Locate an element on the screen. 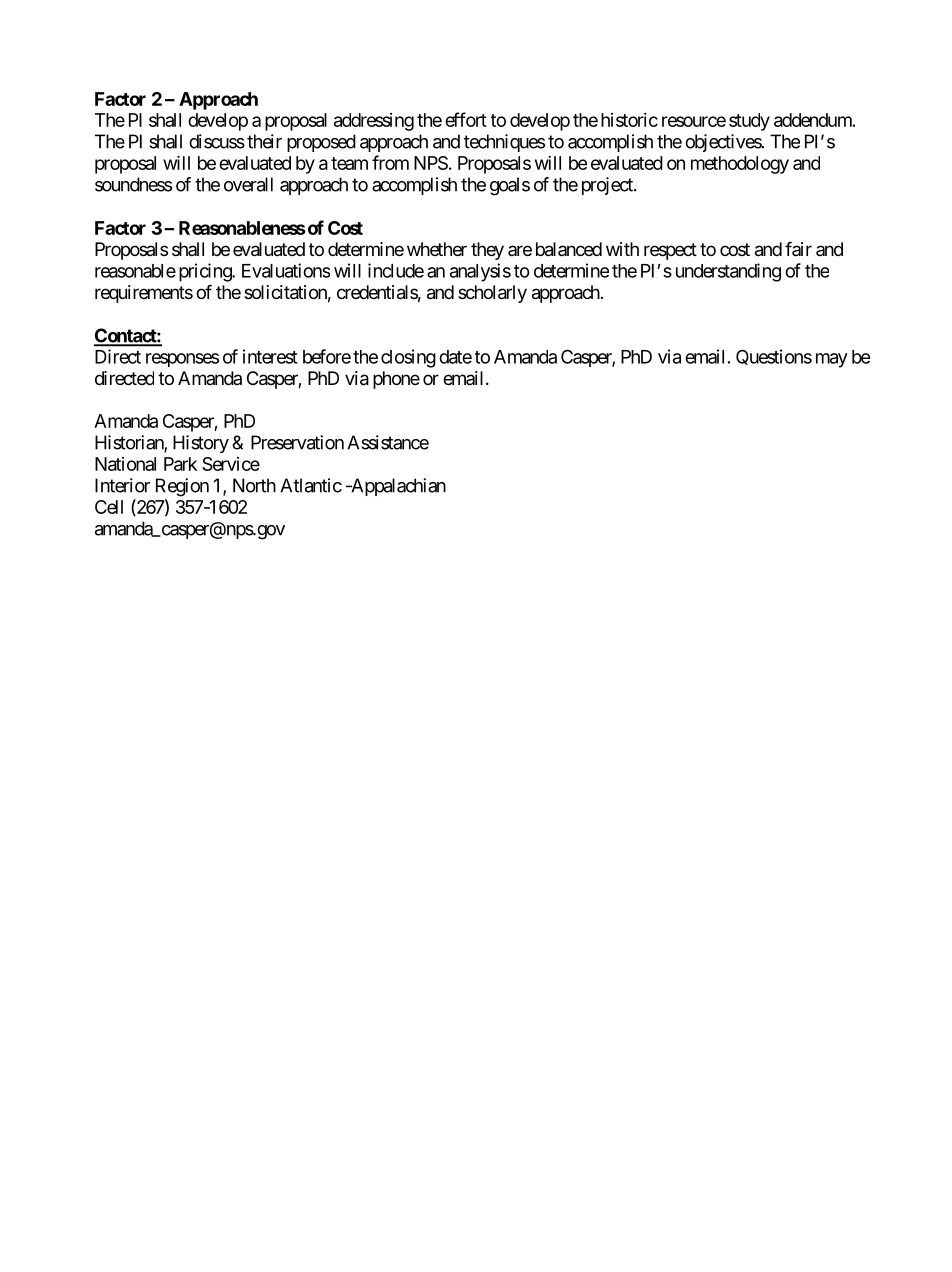 The image size is (952, 1272). fair is located at coordinates (798, 248).
